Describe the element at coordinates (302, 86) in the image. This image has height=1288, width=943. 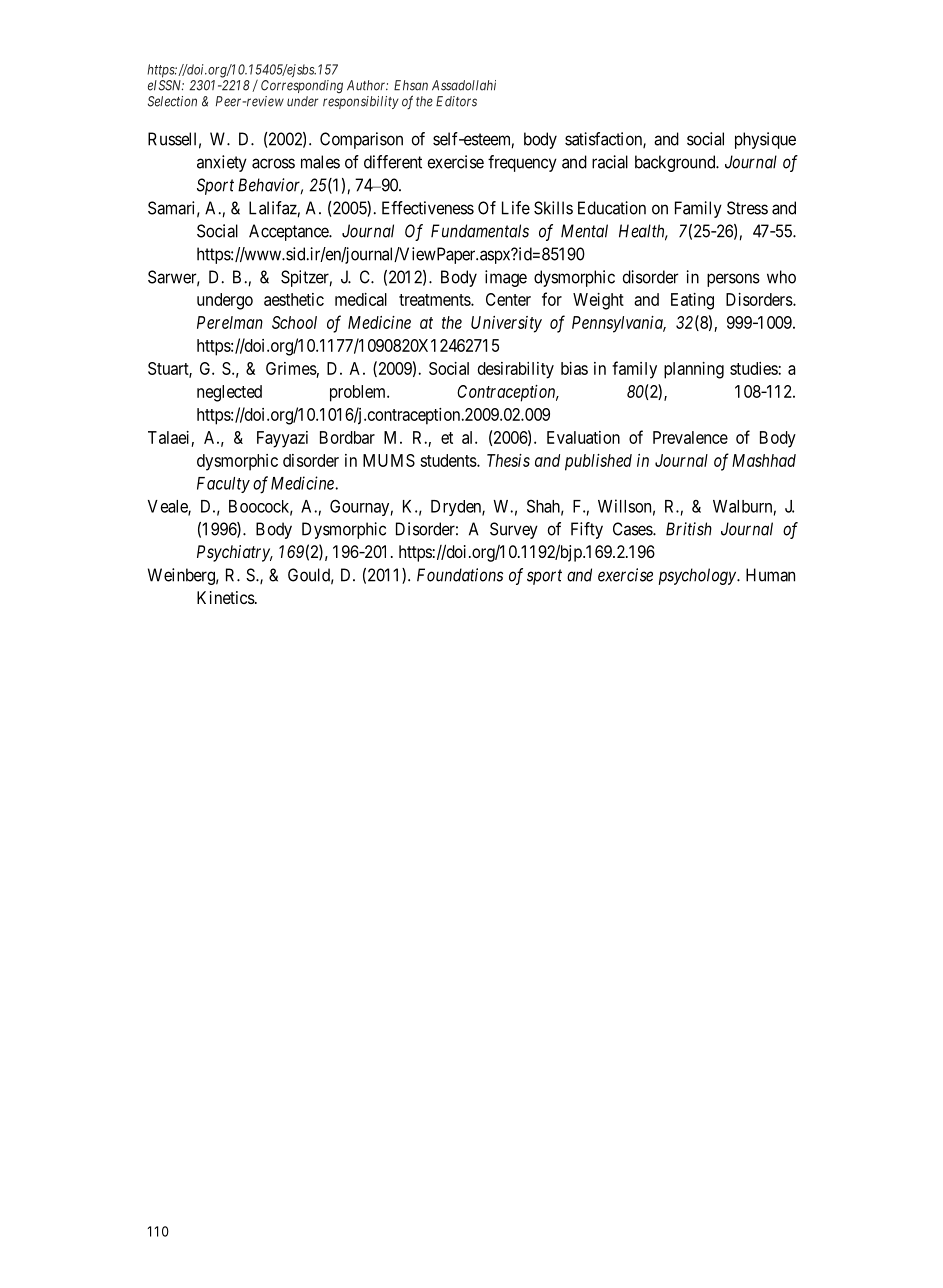
I see `Corresponding` at that location.
